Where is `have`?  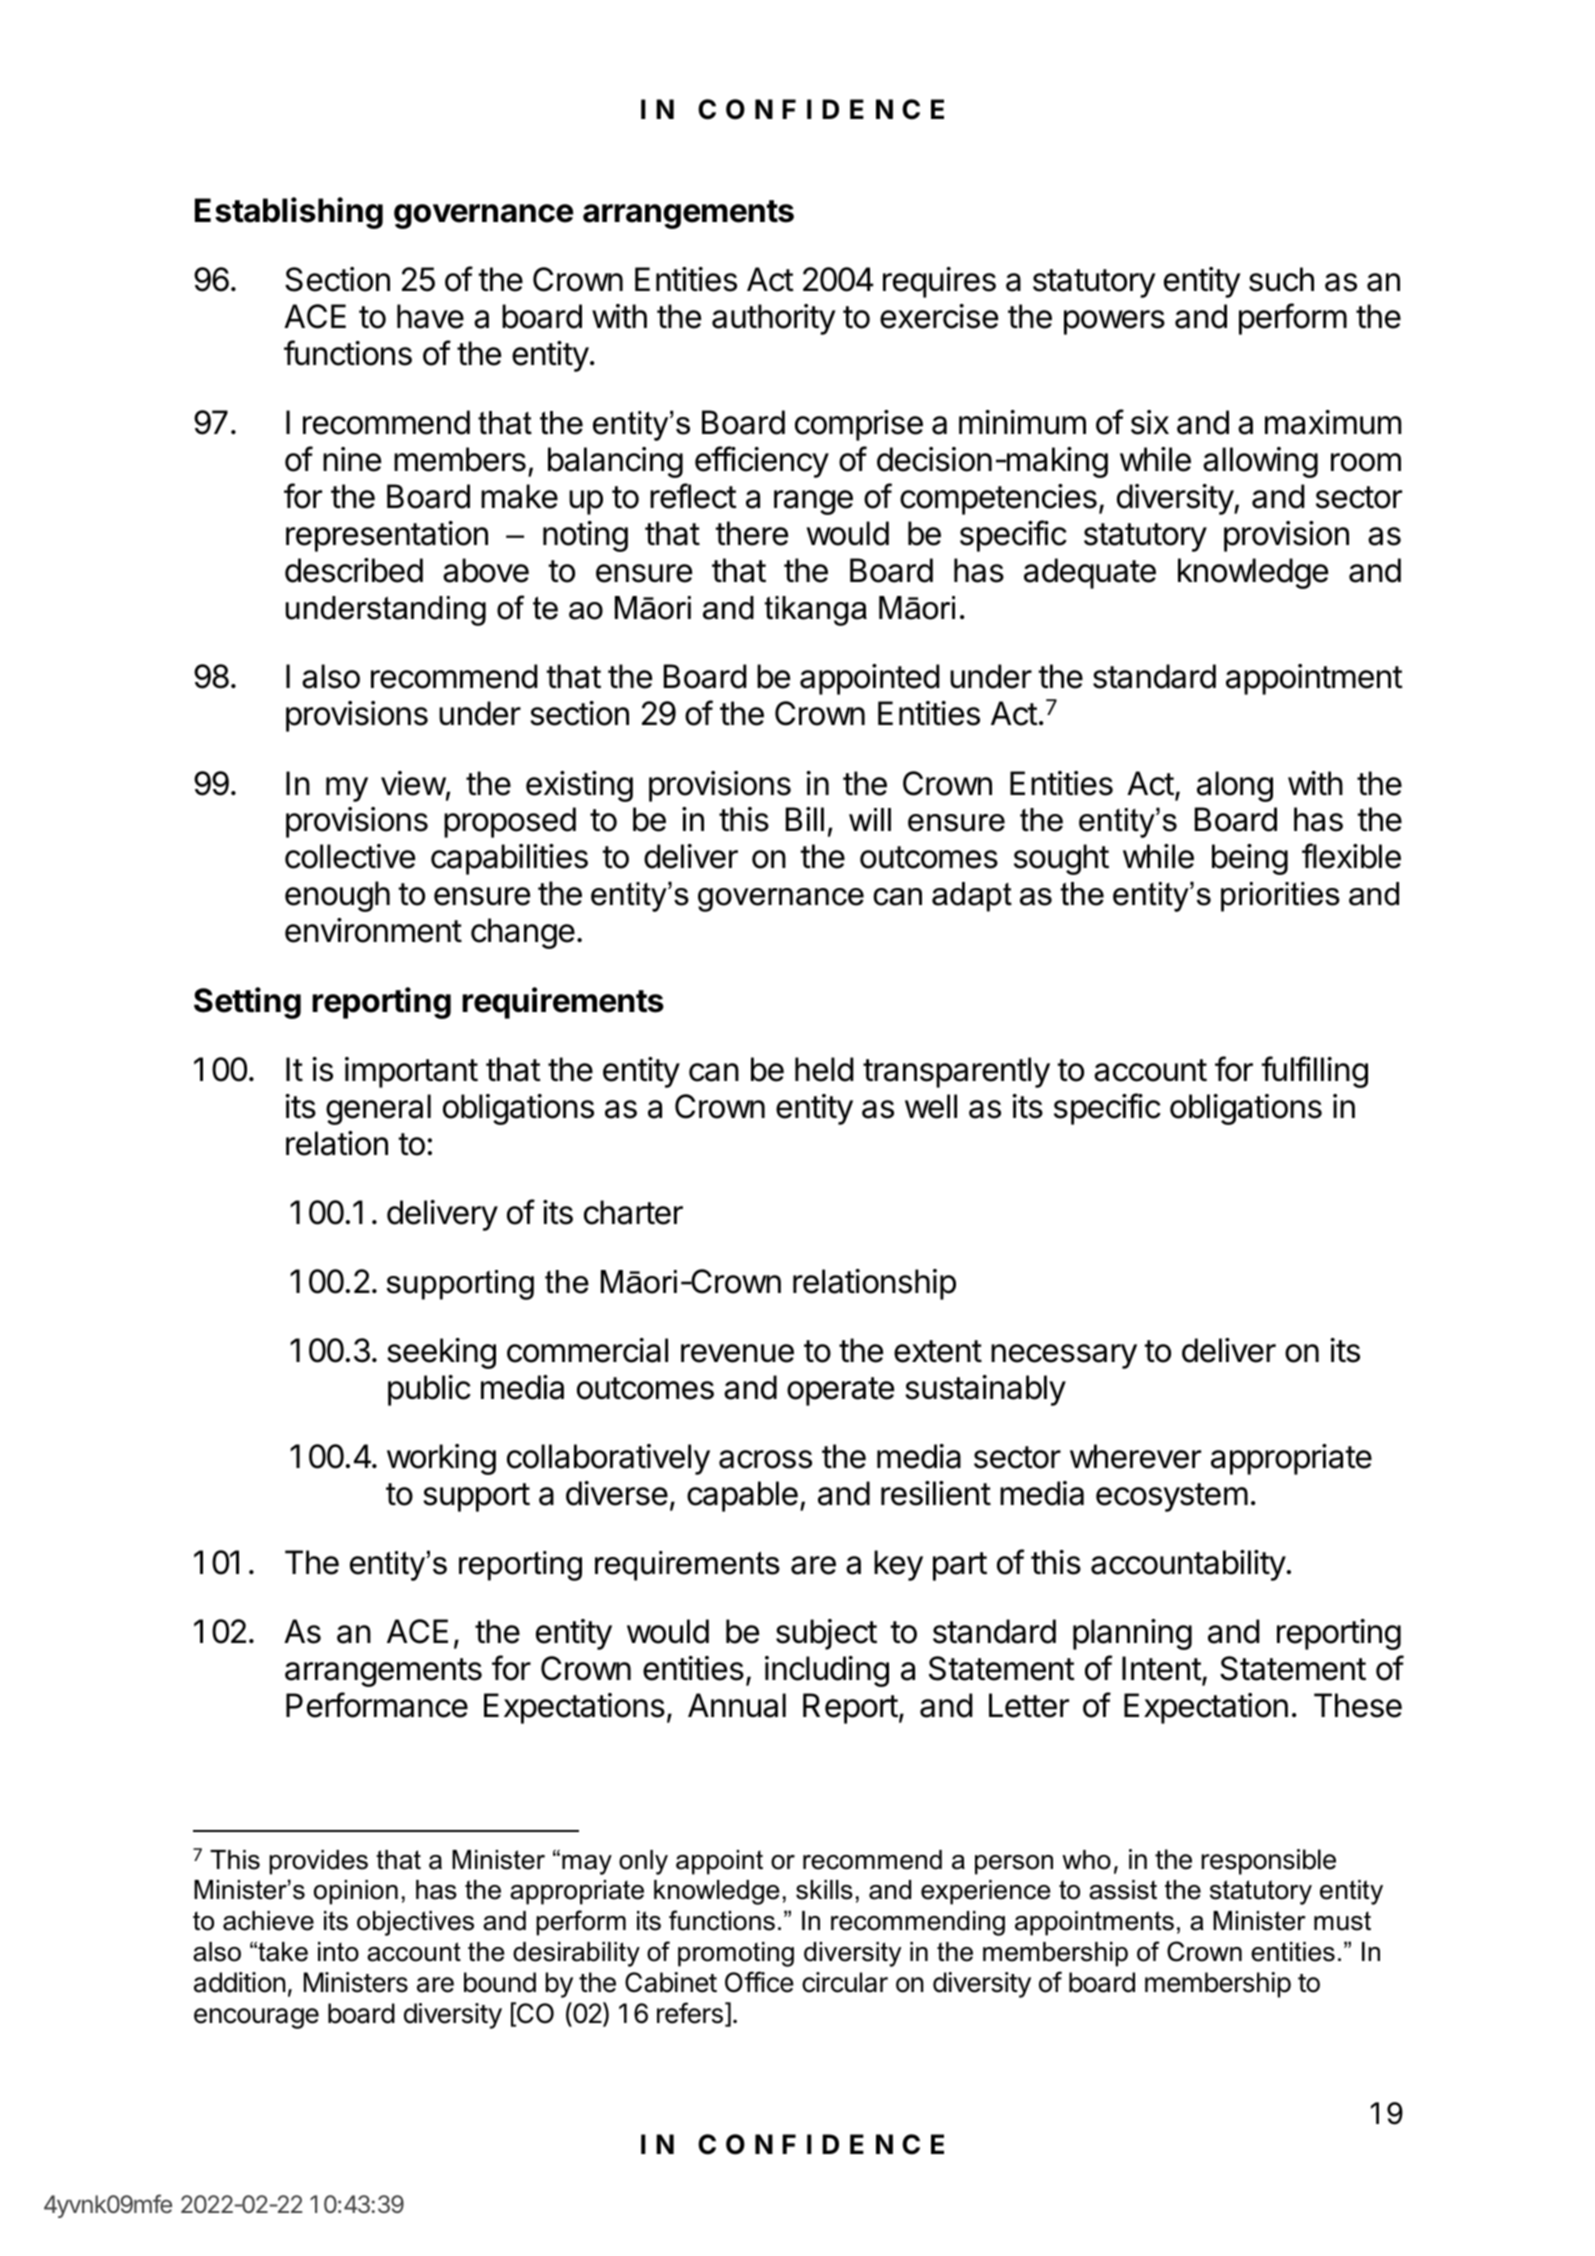 have is located at coordinates (430, 316).
